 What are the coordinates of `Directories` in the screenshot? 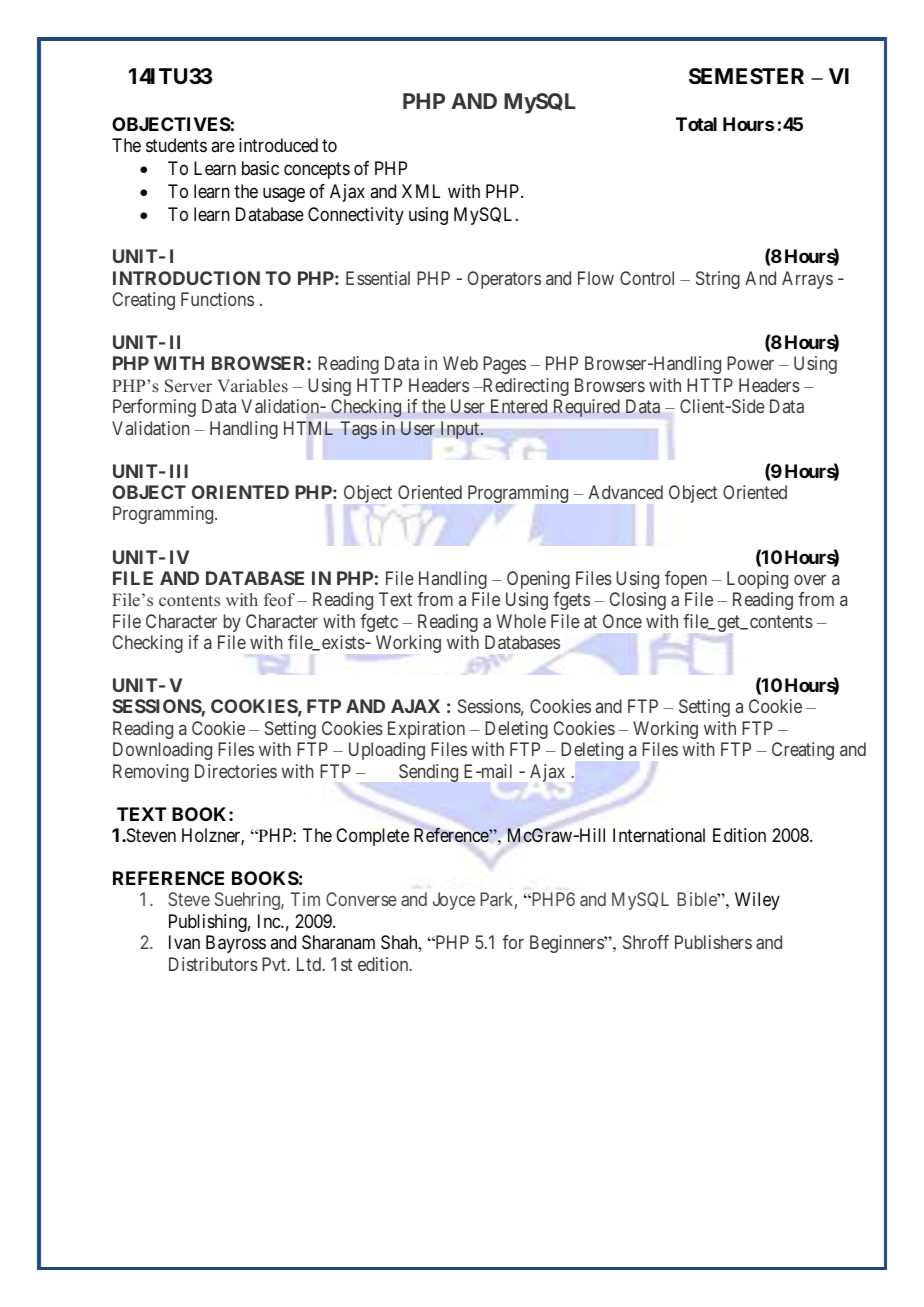 It's located at (236, 771).
